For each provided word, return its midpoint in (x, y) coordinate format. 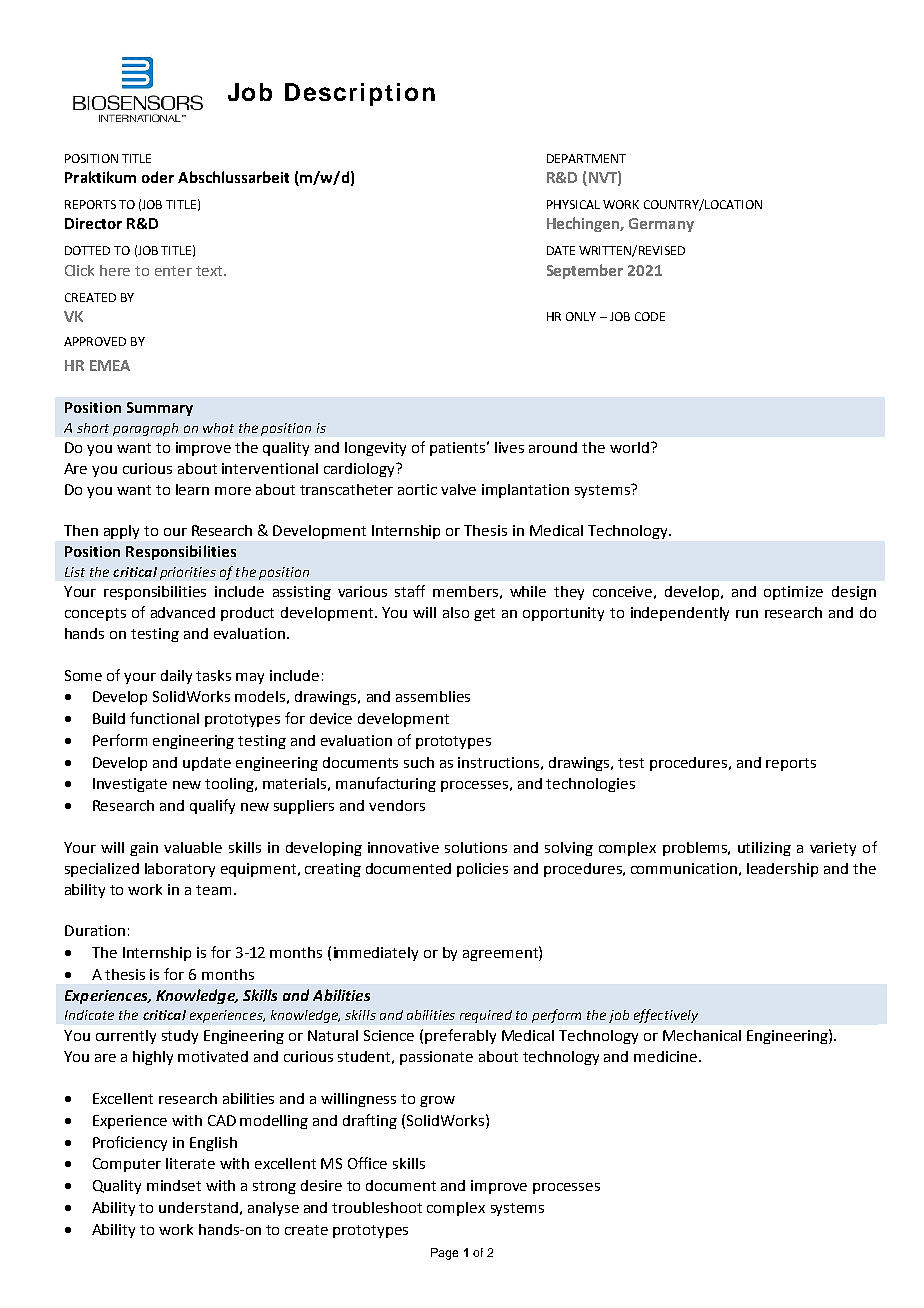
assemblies (433, 696)
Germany (661, 225)
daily (176, 677)
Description (360, 94)
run (747, 614)
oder (158, 177)
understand (198, 1207)
